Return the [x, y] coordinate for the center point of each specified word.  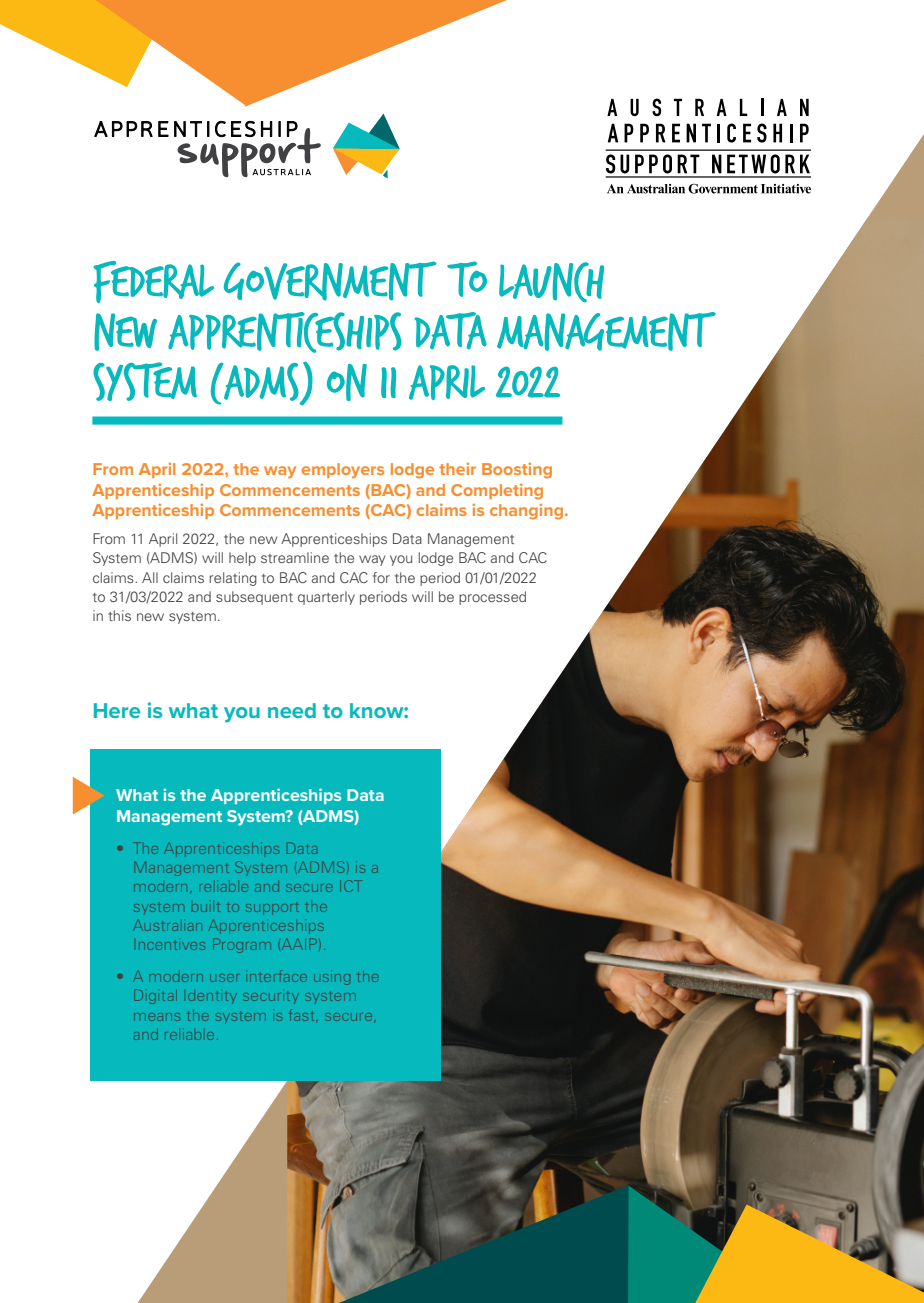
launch [551, 282]
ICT [353, 886]
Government [330, 281]
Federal [154, 282]
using [332, 979]
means [157, 1017]
